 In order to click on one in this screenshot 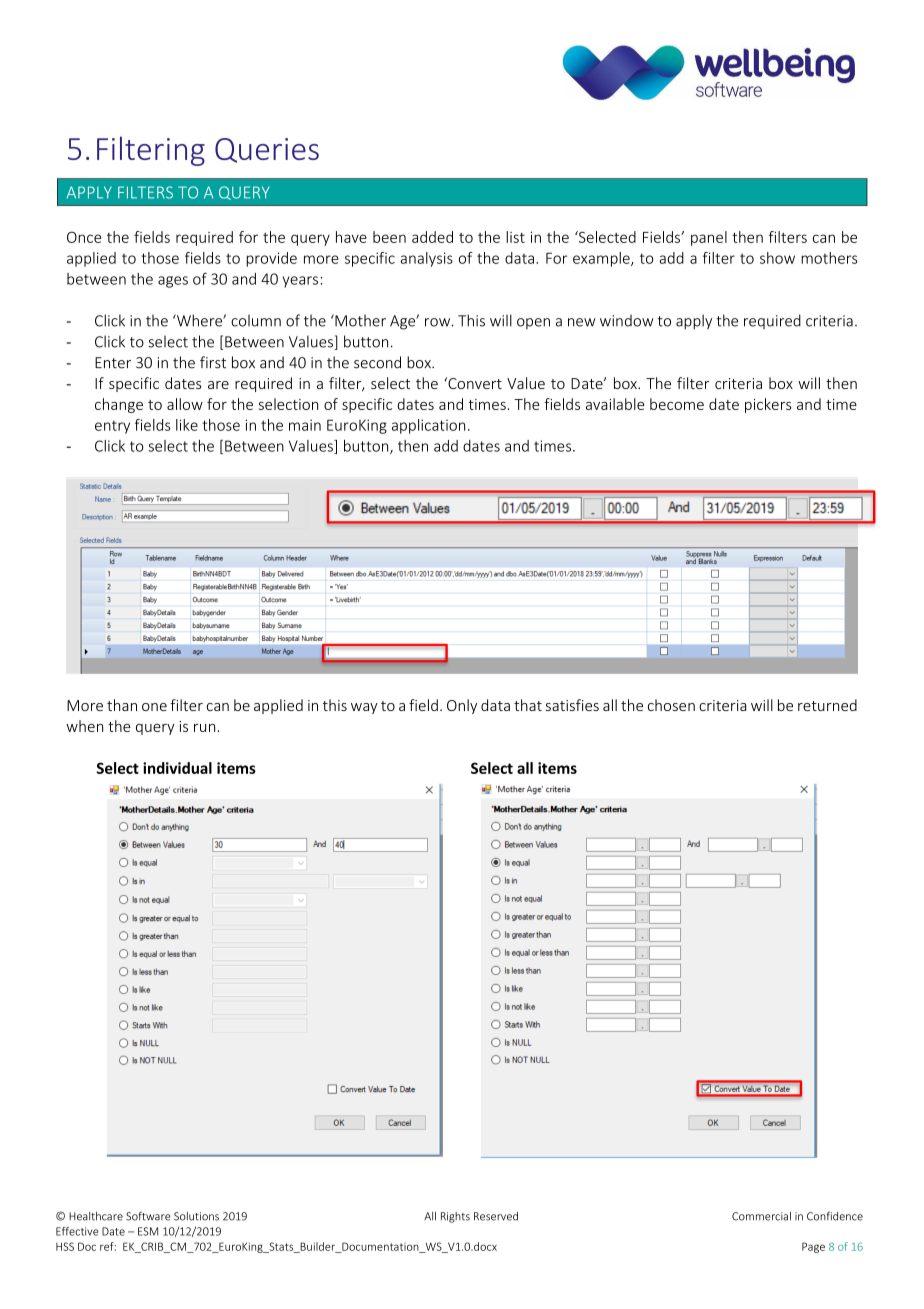, I will do `click(154, 707)`.
